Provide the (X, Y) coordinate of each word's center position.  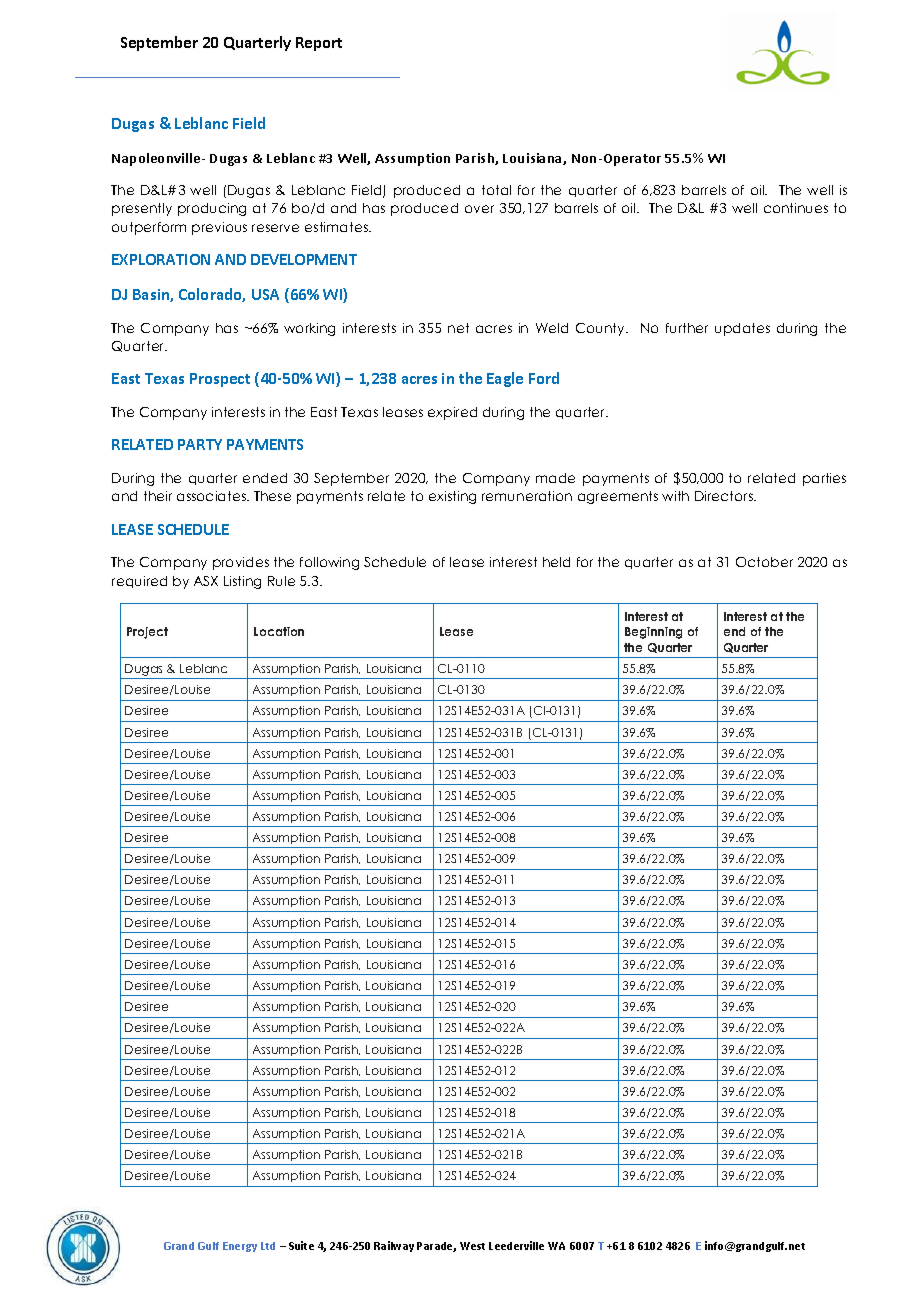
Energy (240, 1247)
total (496, 190)
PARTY (200, 444)
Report (319, 44)
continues (796, 208)
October (764, 562)
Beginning (653, 633)
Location (279, 631)
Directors (725, 496)
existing (452, 497)
